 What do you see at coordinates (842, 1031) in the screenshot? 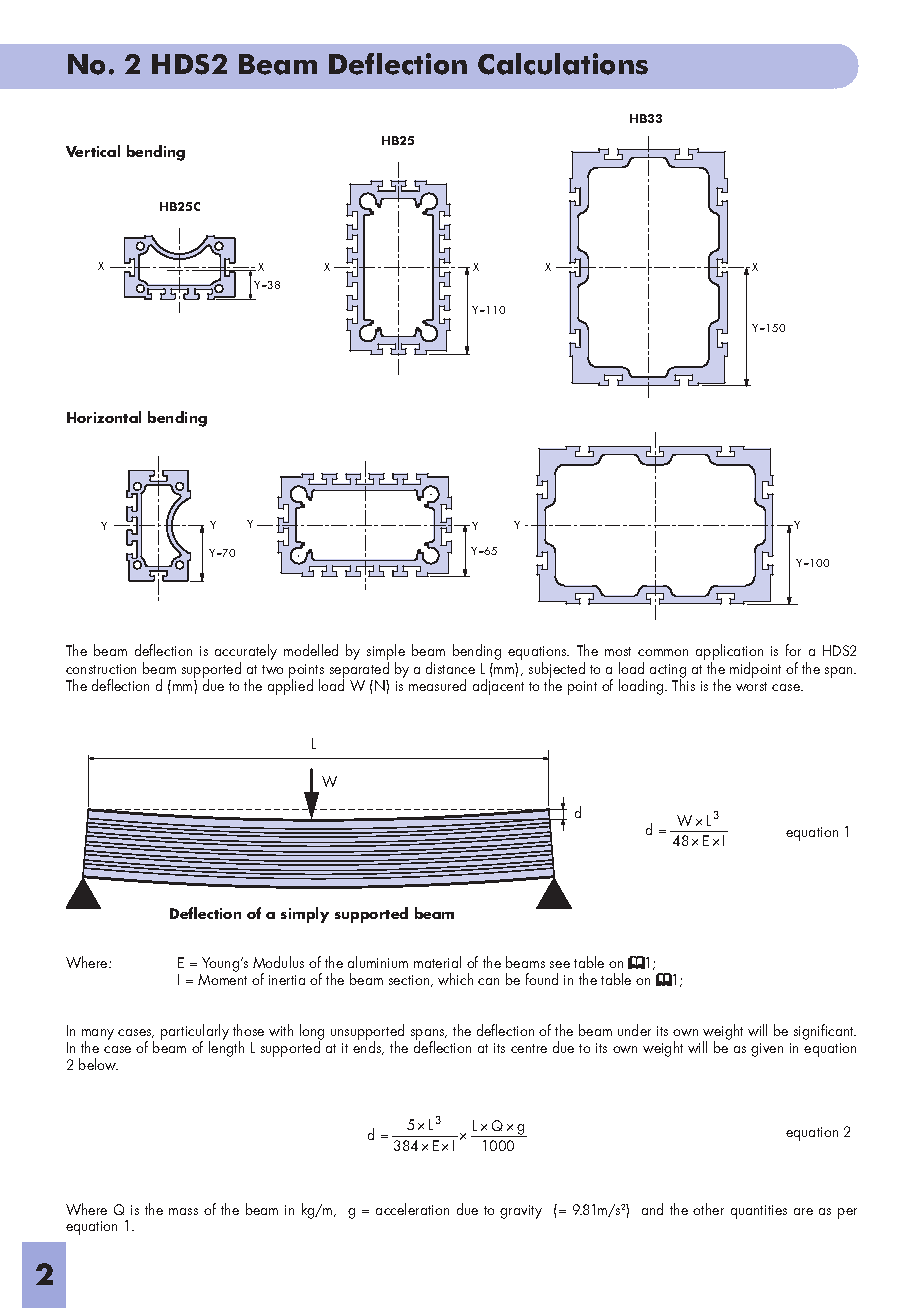
I see `cant` at bounding box center [842, 1031].
